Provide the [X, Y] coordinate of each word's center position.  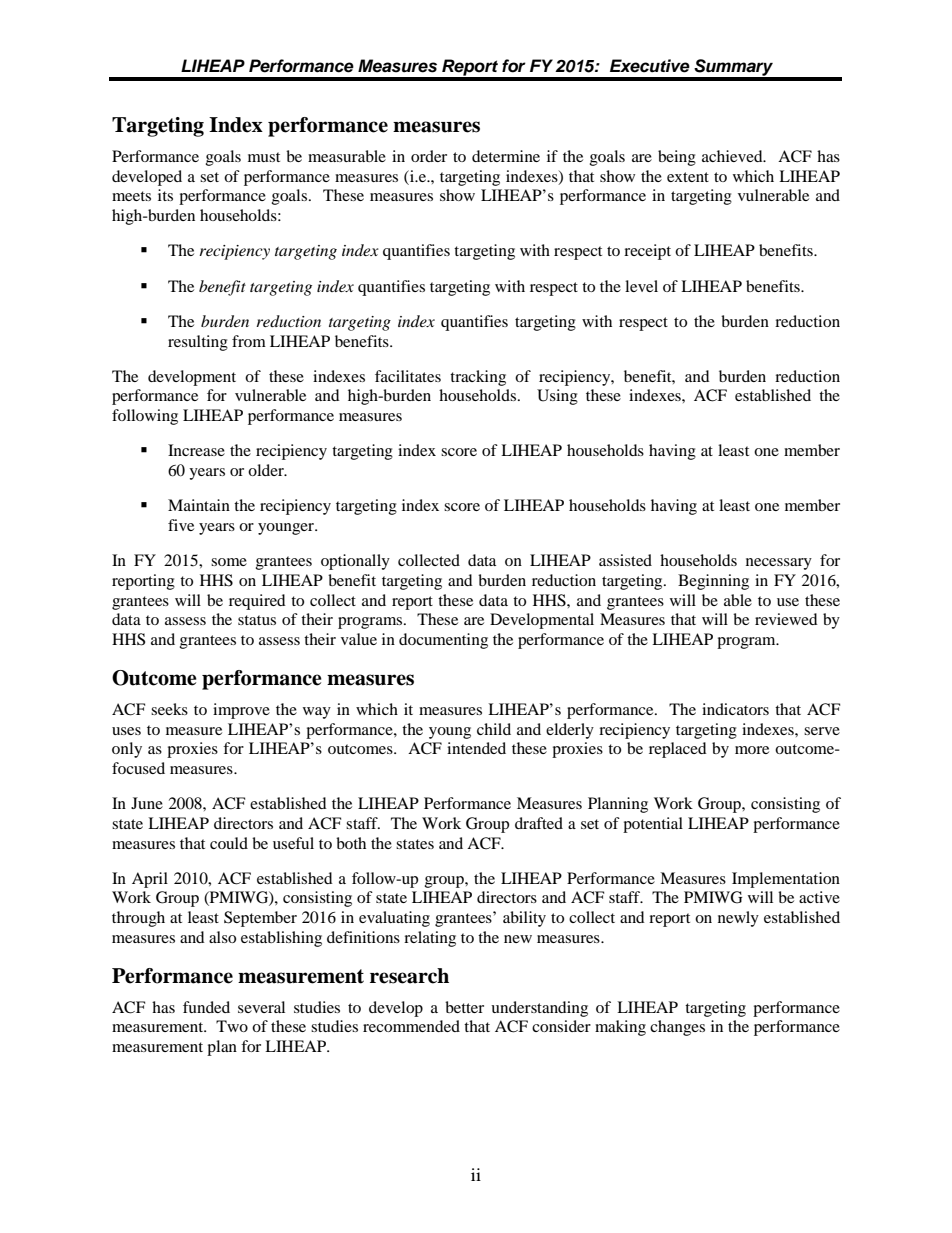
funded [206, 1007]
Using [557, 397]
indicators [735, 709]
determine [506, 156]
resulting [198, 343]
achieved [733, 156]
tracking [478, 378]
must [264, 157]
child [494, 729]
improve [241, 711]
